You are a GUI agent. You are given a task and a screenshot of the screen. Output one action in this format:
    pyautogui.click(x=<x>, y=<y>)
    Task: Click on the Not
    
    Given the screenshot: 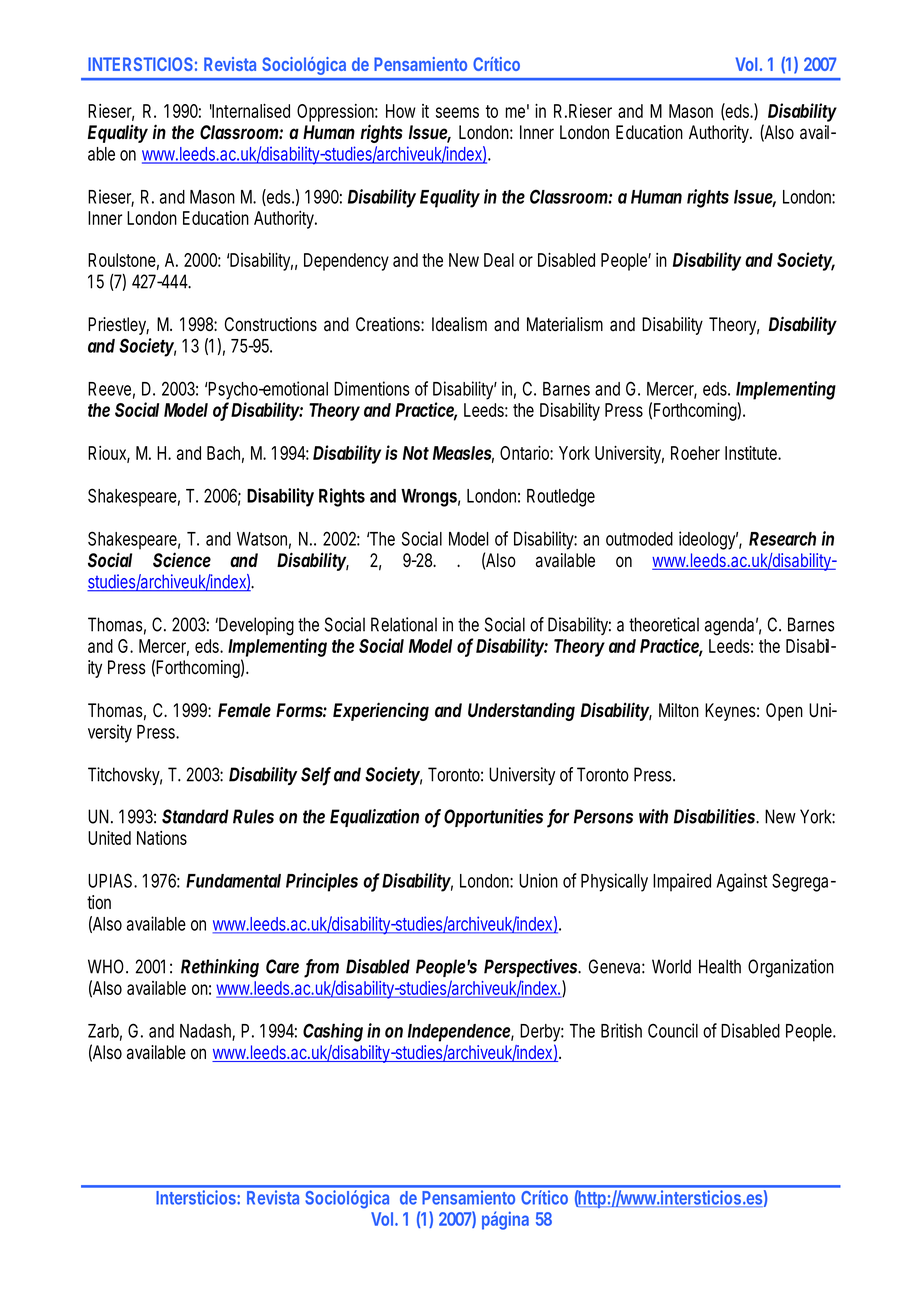 What is the action you would take?
    pyautogui.click(x=416, y=453)
